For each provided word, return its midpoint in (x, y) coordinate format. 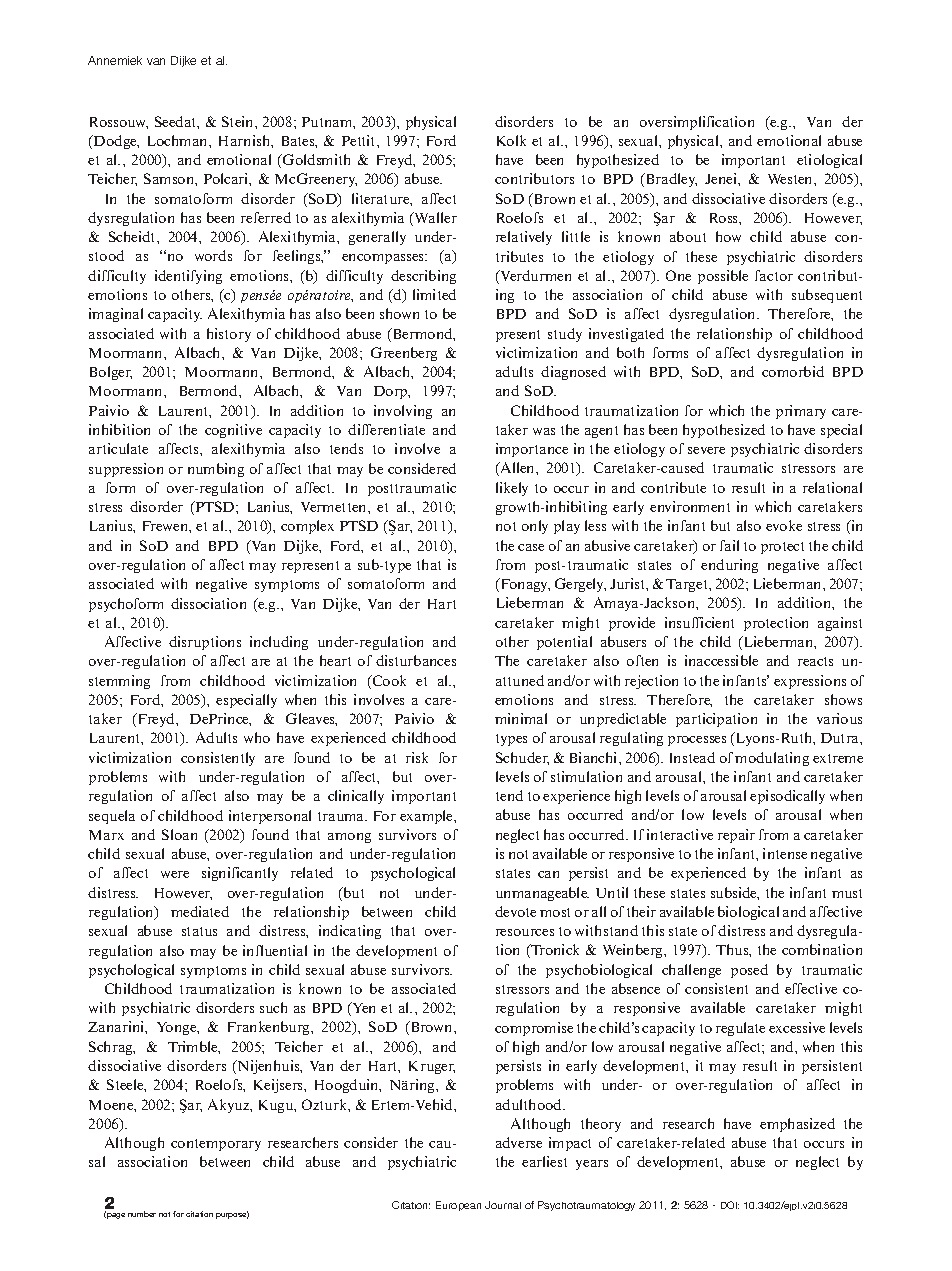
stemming (119, 682)
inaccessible (721, 660)
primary (801, 412)
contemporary (216, 1145)
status (199, 931)
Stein (239, 121)
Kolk (511, 140)
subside (735, 893)
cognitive (233, 431)
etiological (829, 161)
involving (403, 412)
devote (515, 911)
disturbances (416, 660)
